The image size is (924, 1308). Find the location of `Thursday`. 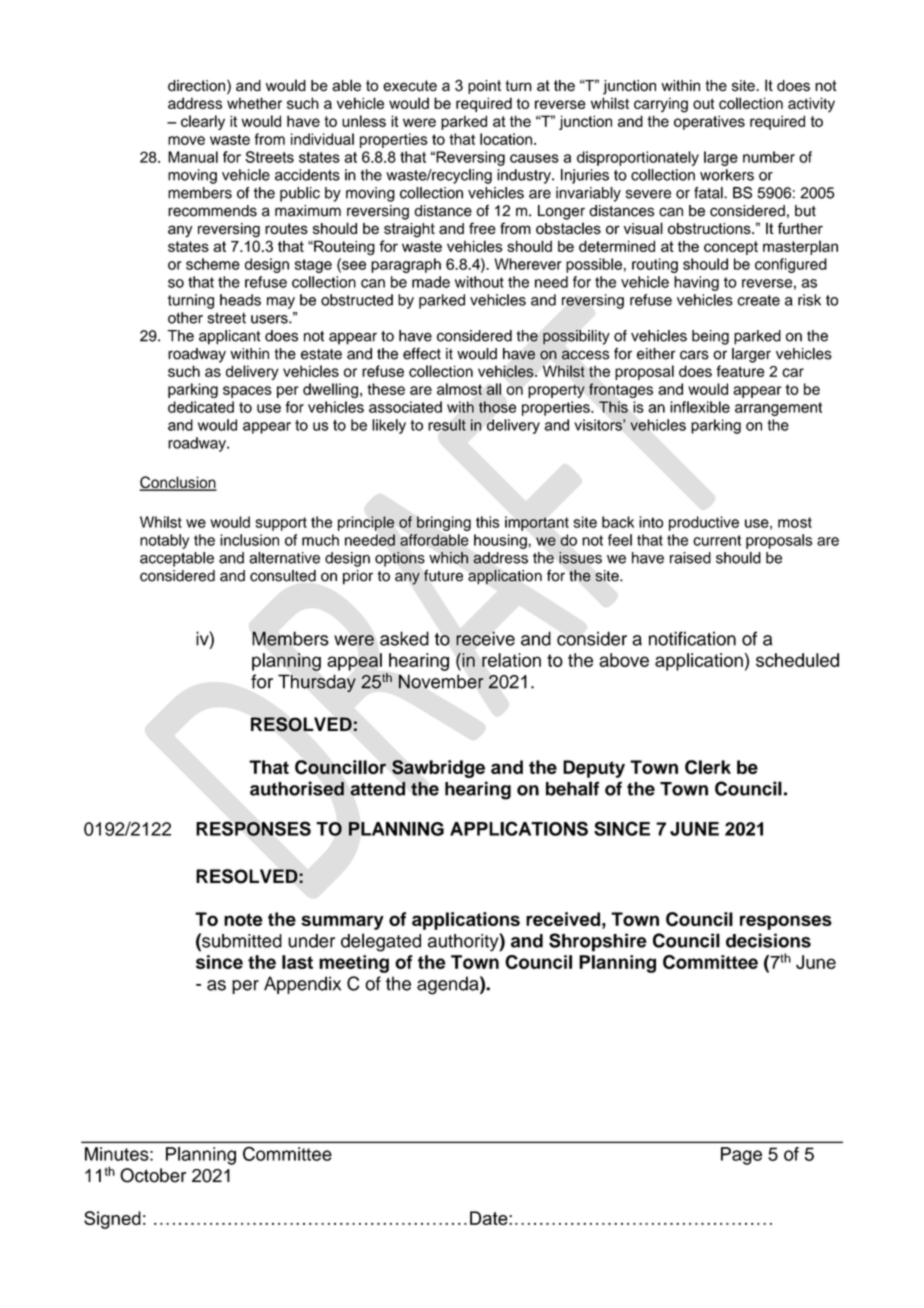

Thursday is located at coordinates (317, 683).
